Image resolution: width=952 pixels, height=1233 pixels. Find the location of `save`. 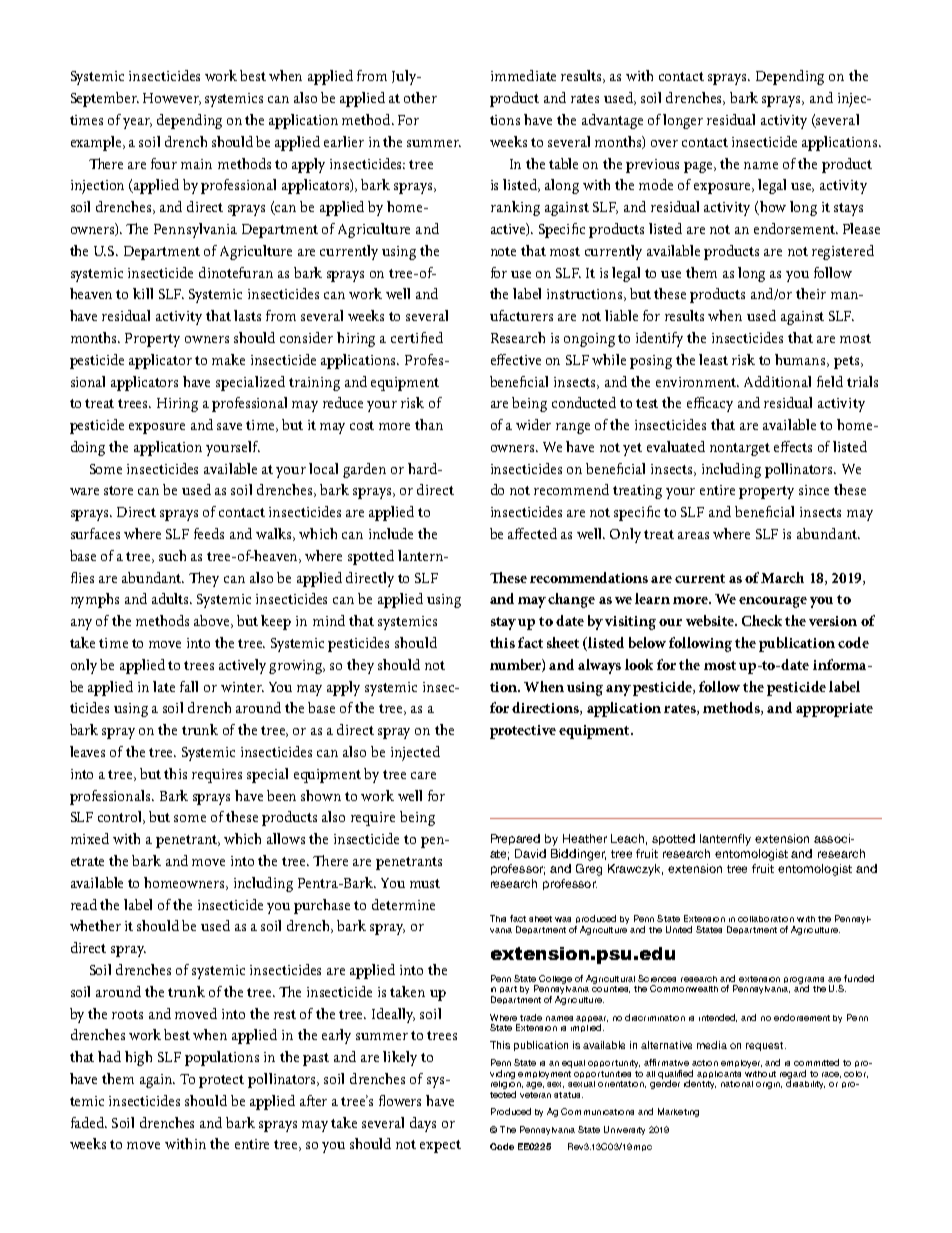

save is located at coordinates (229, 426).
